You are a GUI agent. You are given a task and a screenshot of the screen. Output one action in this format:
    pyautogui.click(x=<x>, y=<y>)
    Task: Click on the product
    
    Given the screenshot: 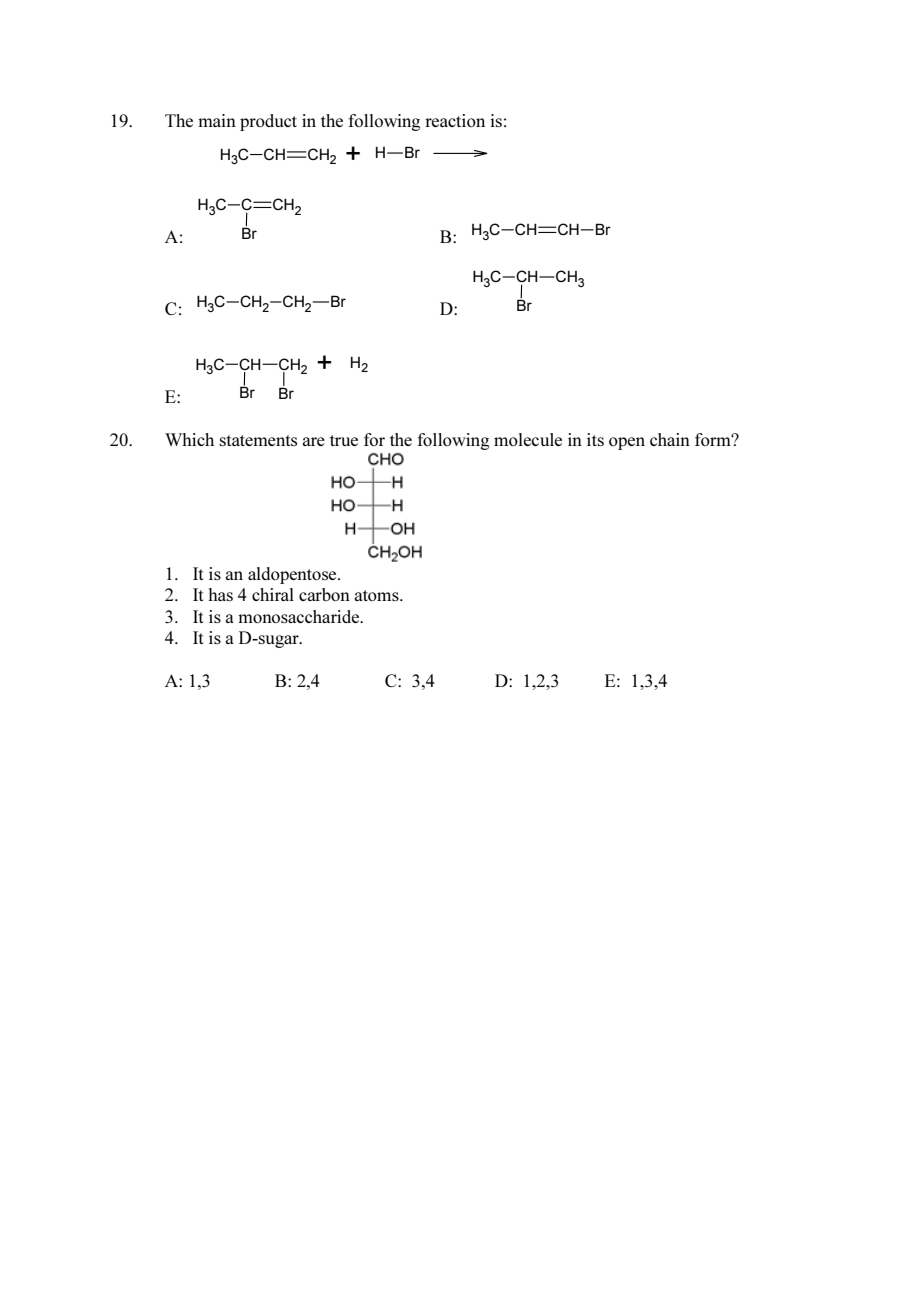 What is the action you would take?
    pyautogui.click(x=268, y=122)
